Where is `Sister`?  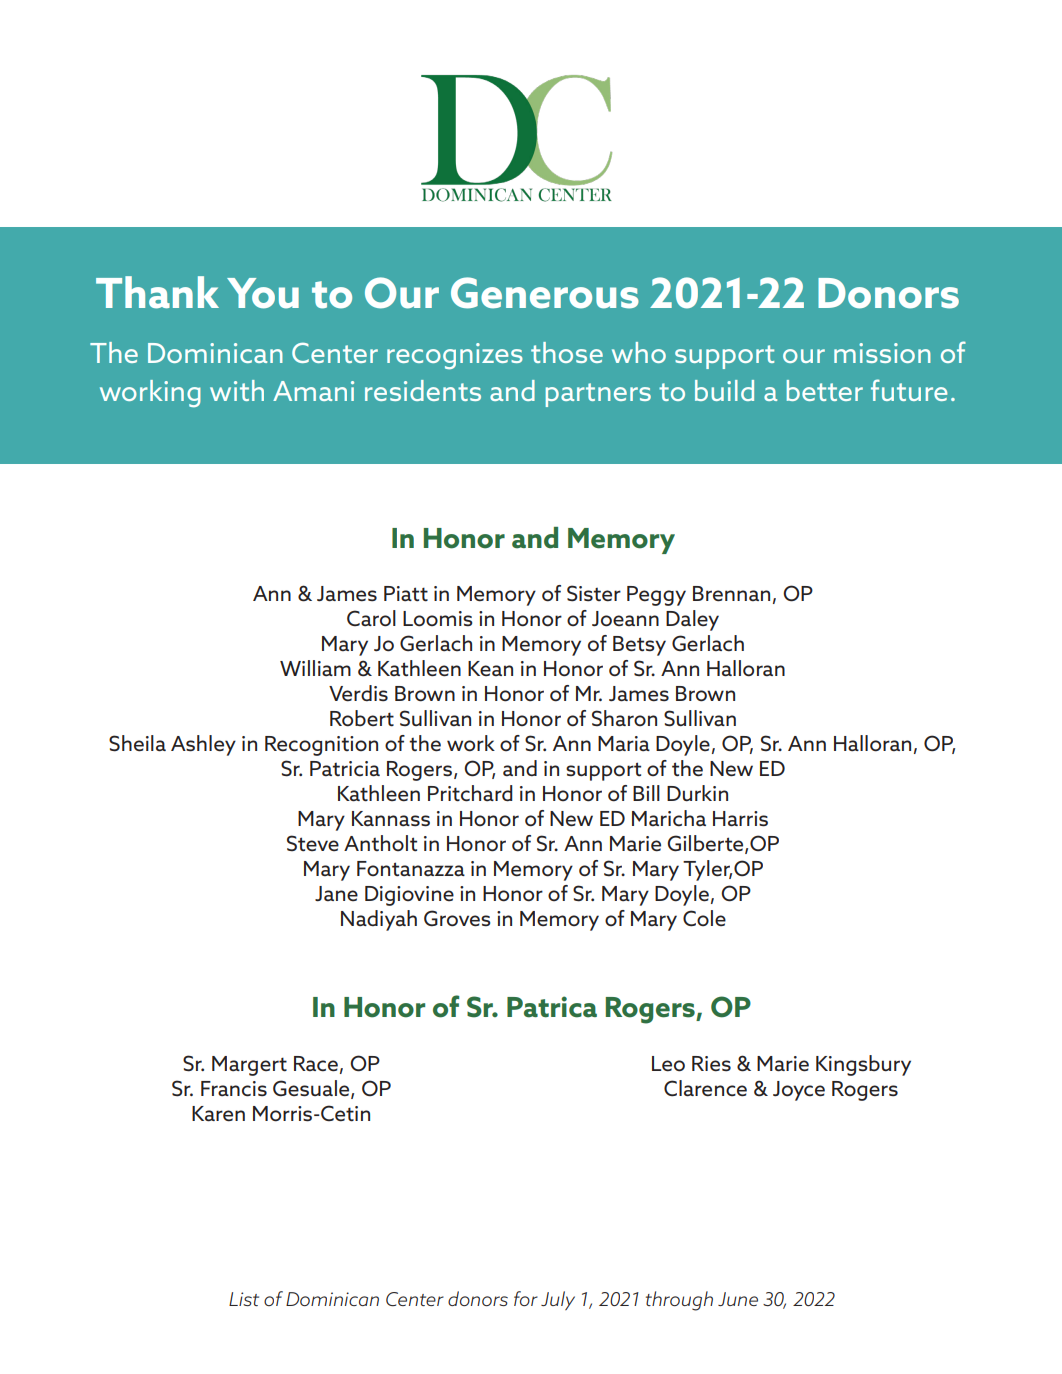 Sister is located at coordinates (594, 593).
